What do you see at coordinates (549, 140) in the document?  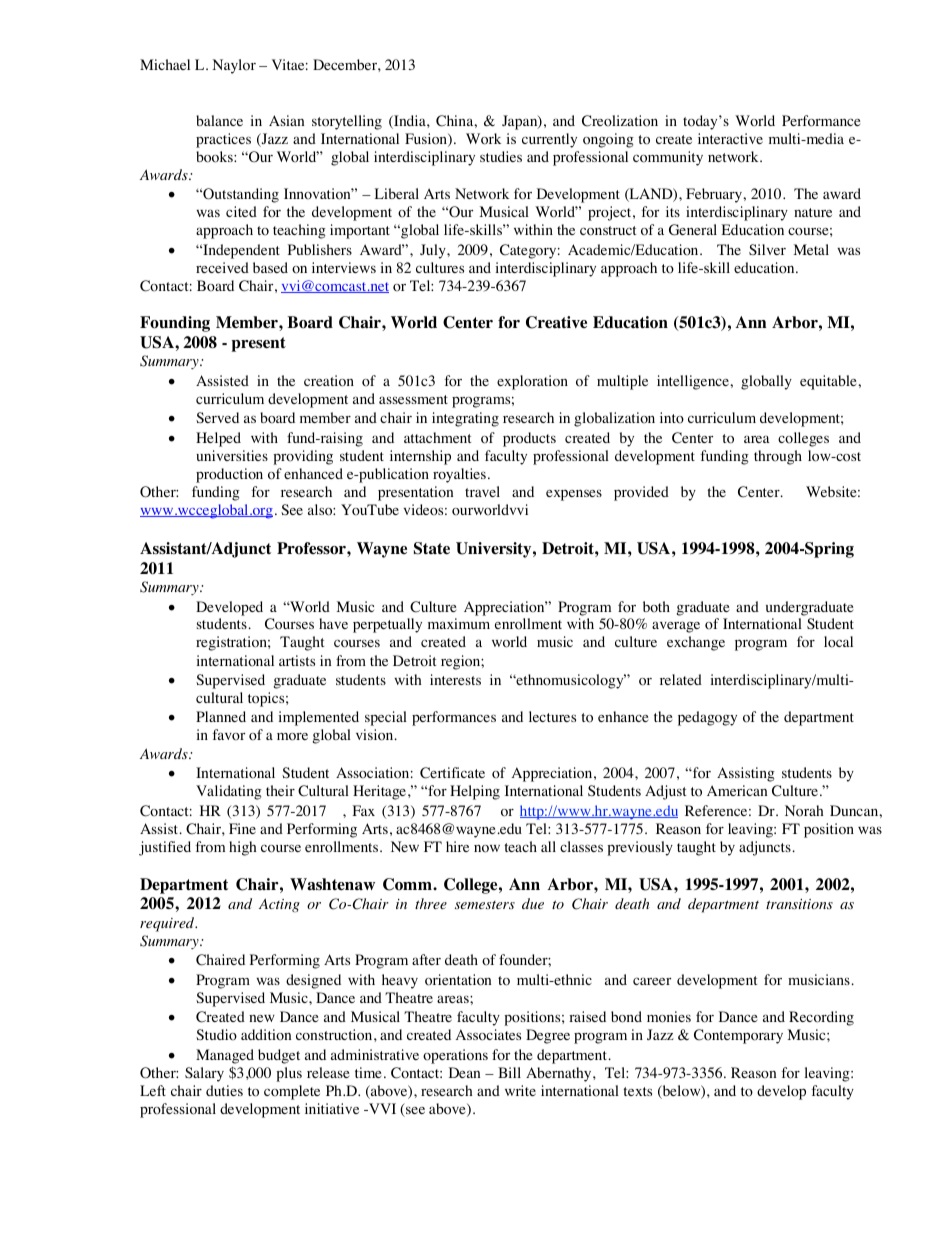 I see `currently` at bounding box center [549, 140].
